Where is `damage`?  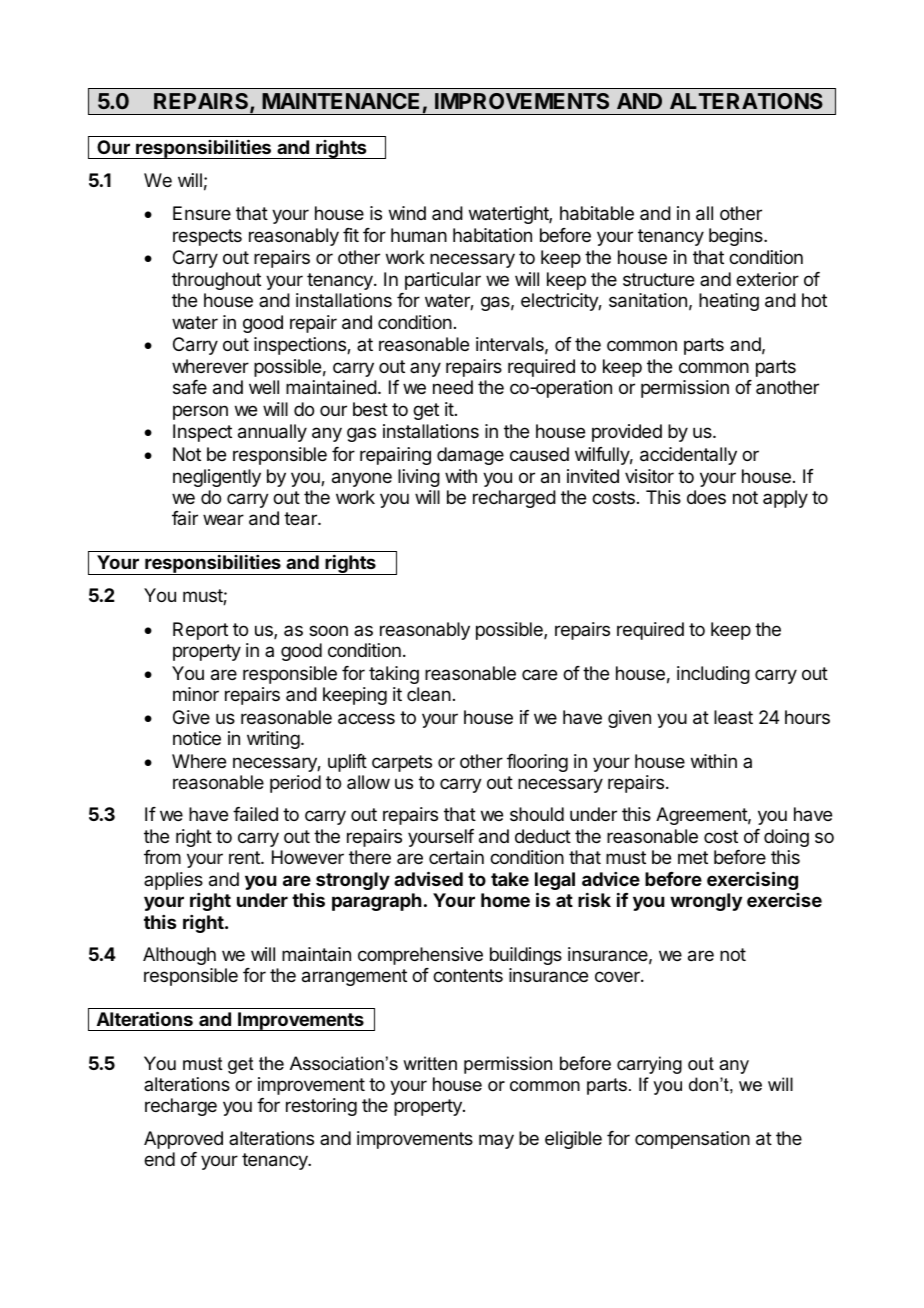
damage is located at coordinates (470, 456).
